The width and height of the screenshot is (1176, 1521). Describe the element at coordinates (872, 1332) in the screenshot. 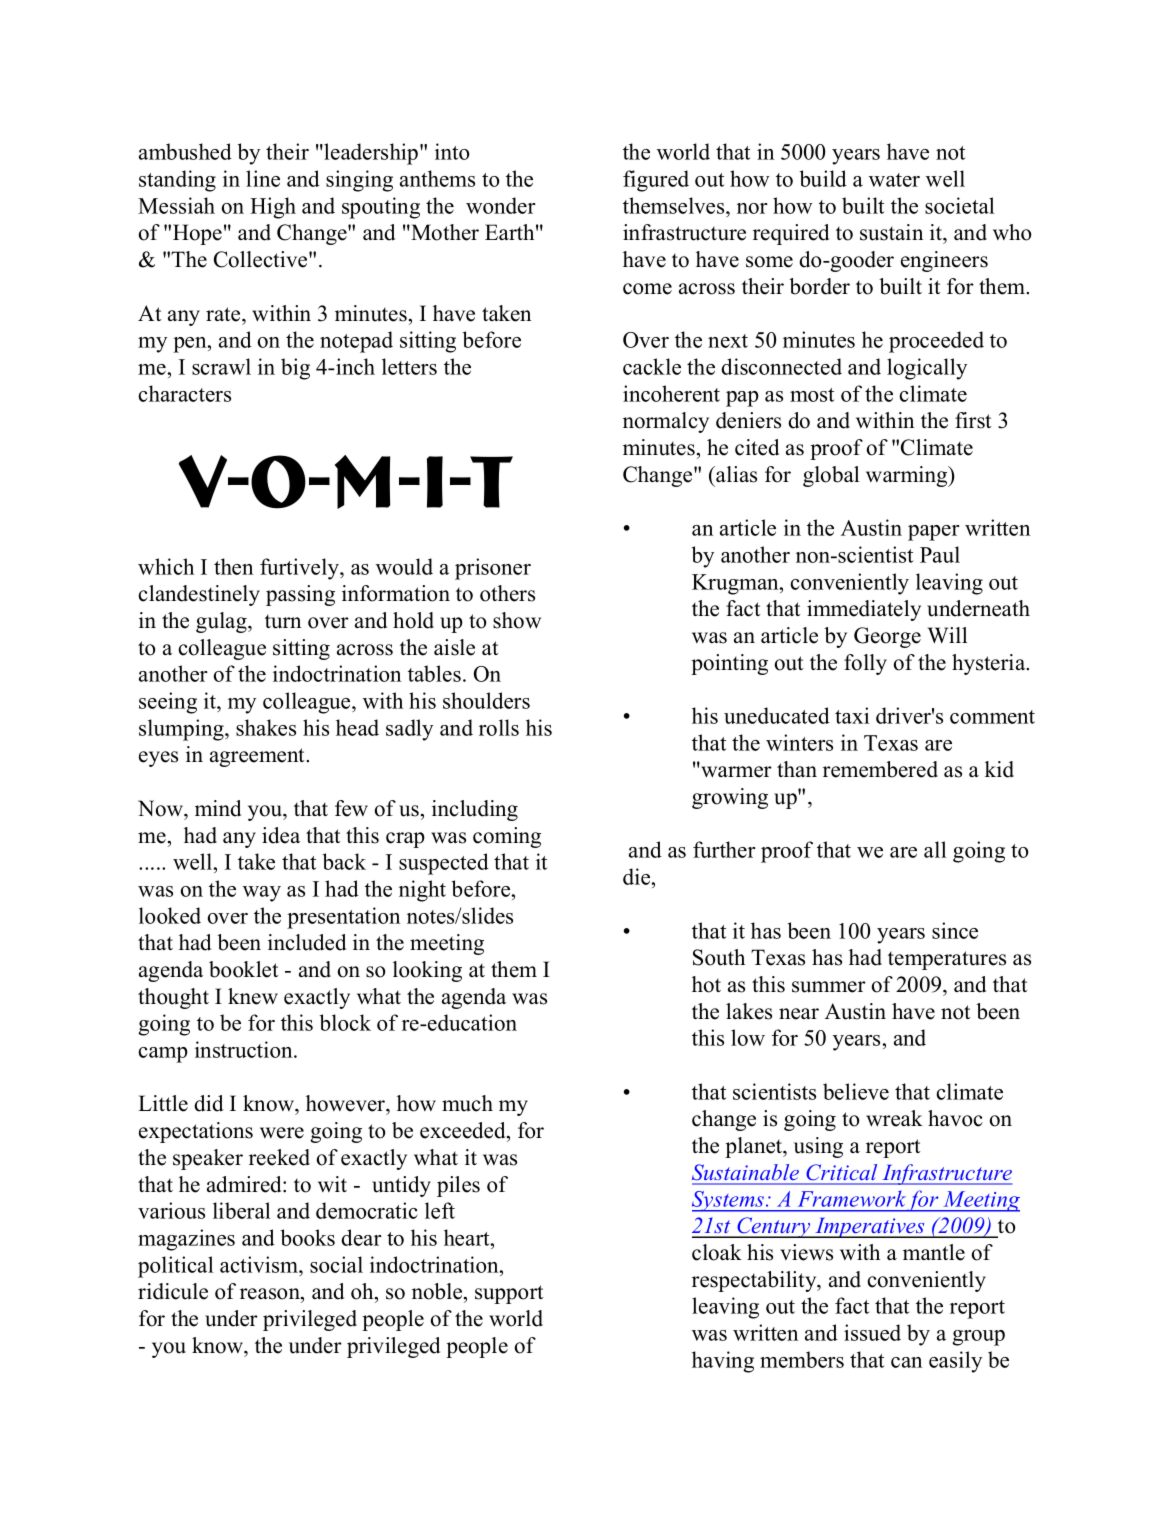

I see `issued` at that location.
